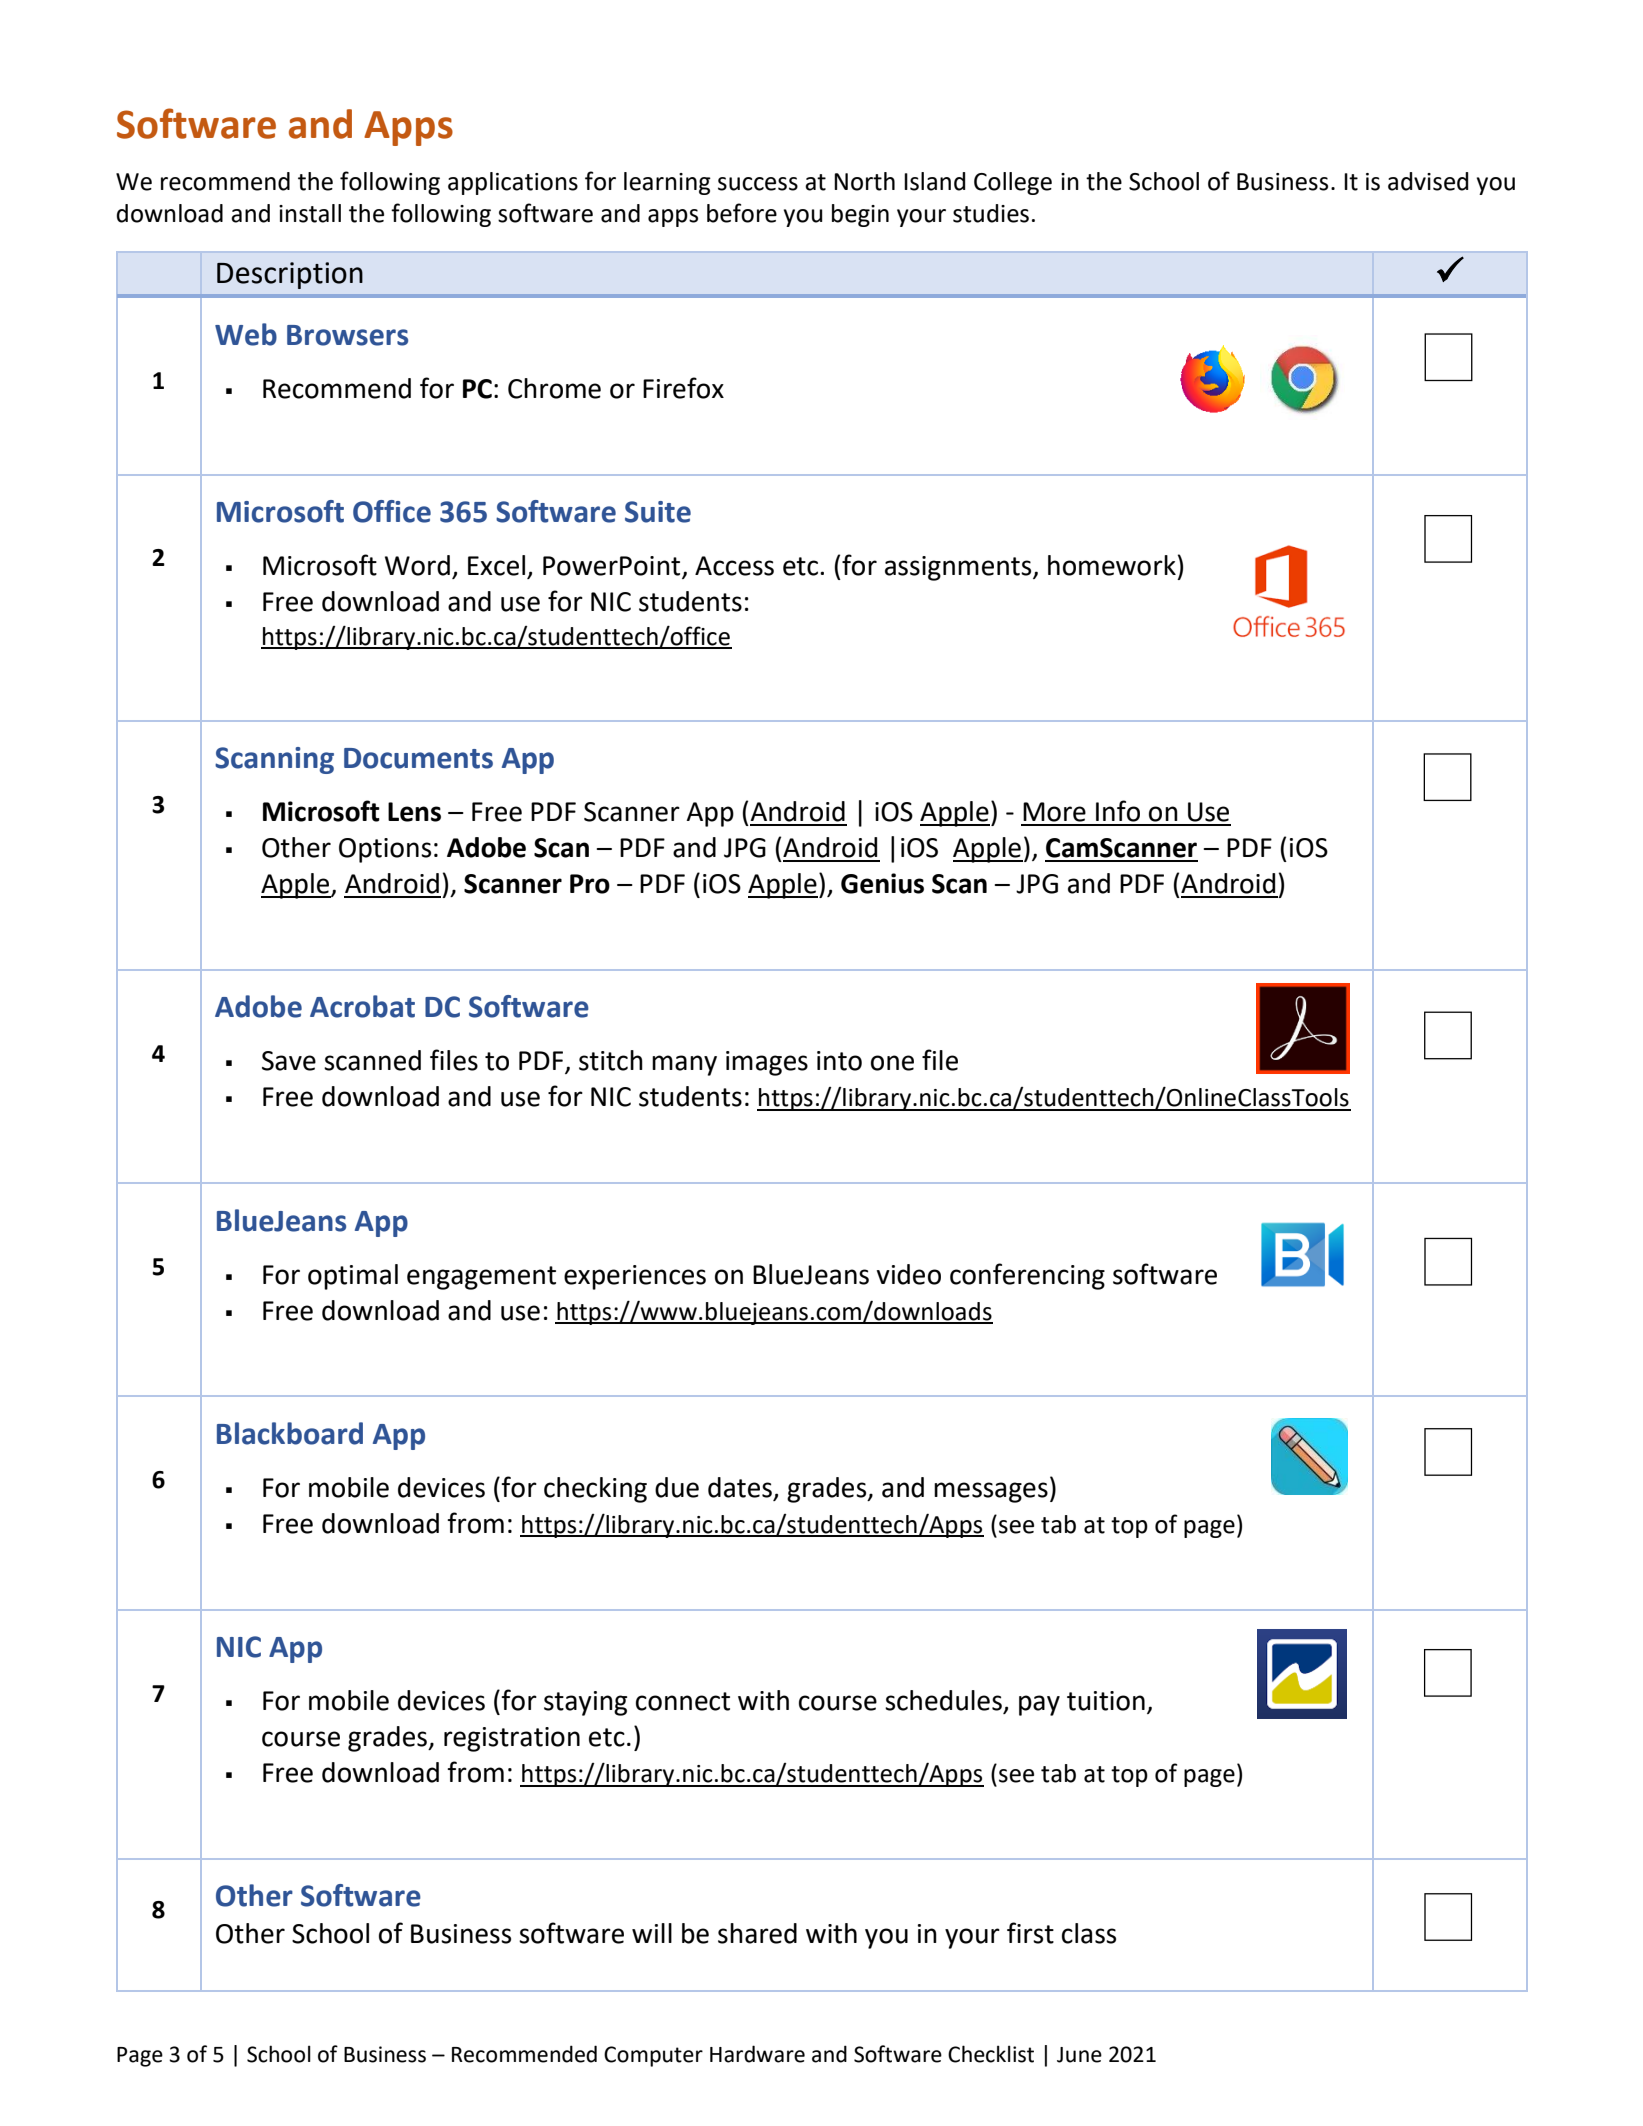 Image resolution: width=1643 pixels, height=2126 pixels. What do you see at coordinates (289, 1061) in the page?
I see `Save` at bounding box center [289, 1061].
